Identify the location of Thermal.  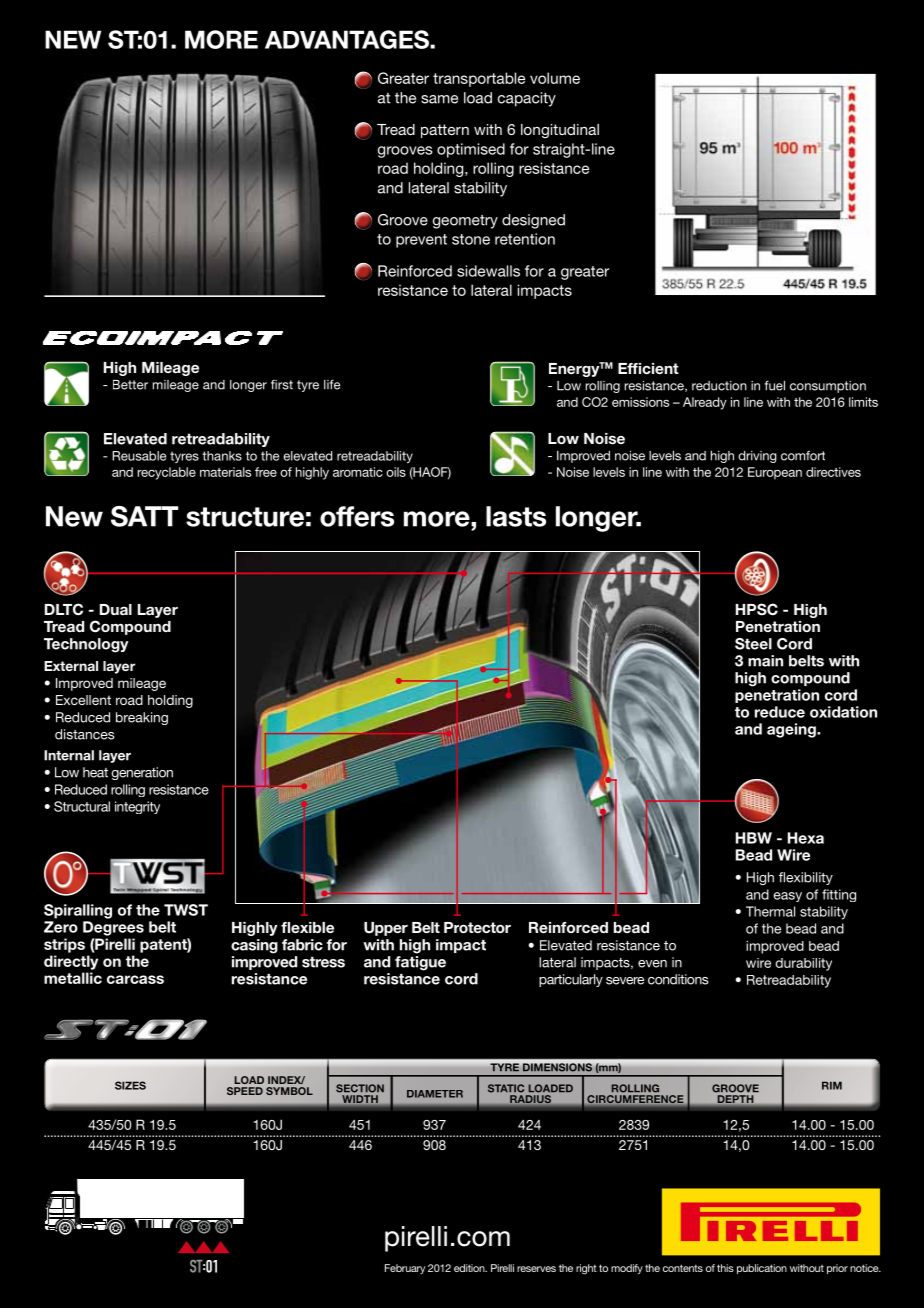
(770, 911).
